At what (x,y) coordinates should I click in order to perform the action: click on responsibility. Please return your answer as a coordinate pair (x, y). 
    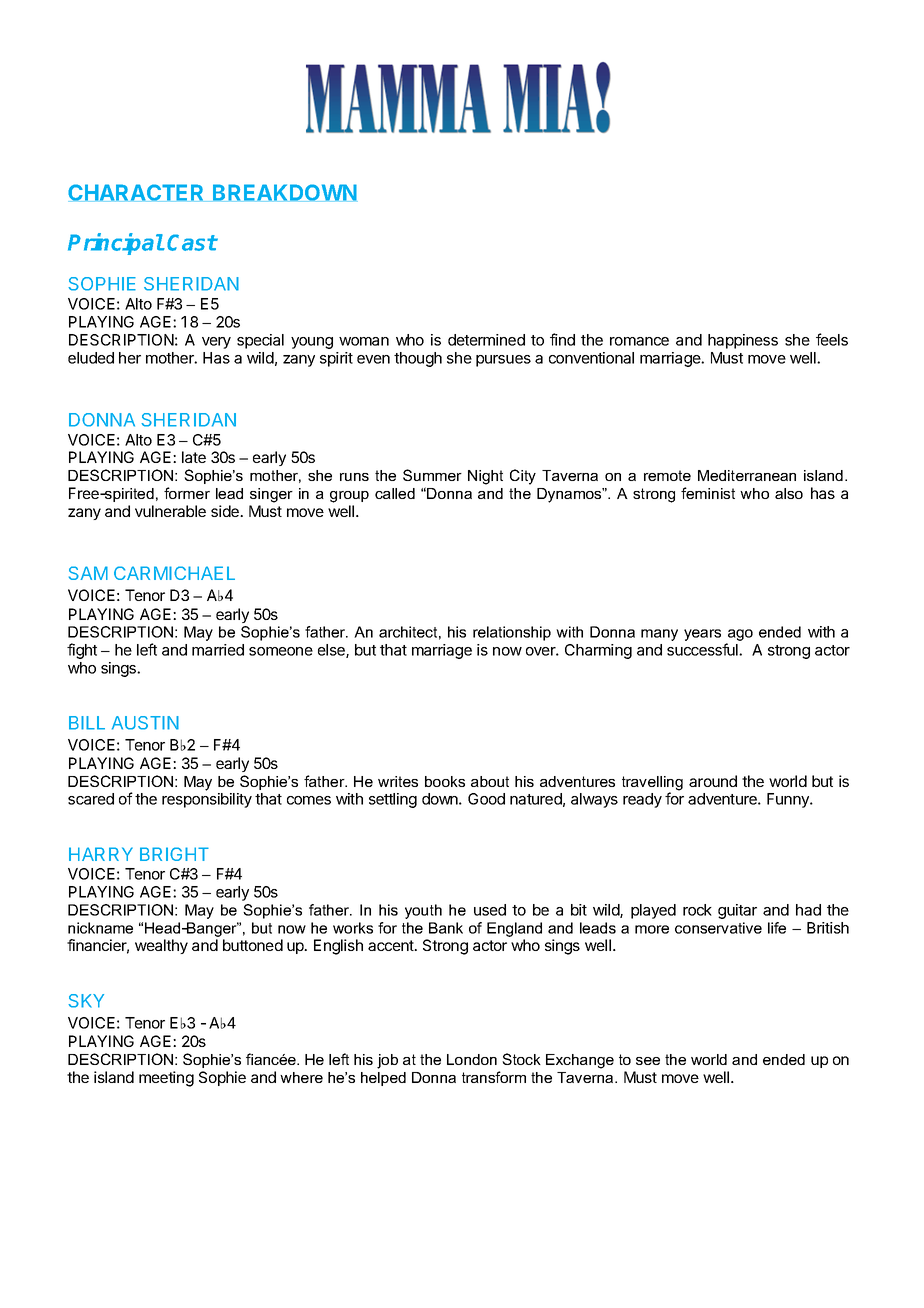
    Looking at the image, I should click on (207, 800).
